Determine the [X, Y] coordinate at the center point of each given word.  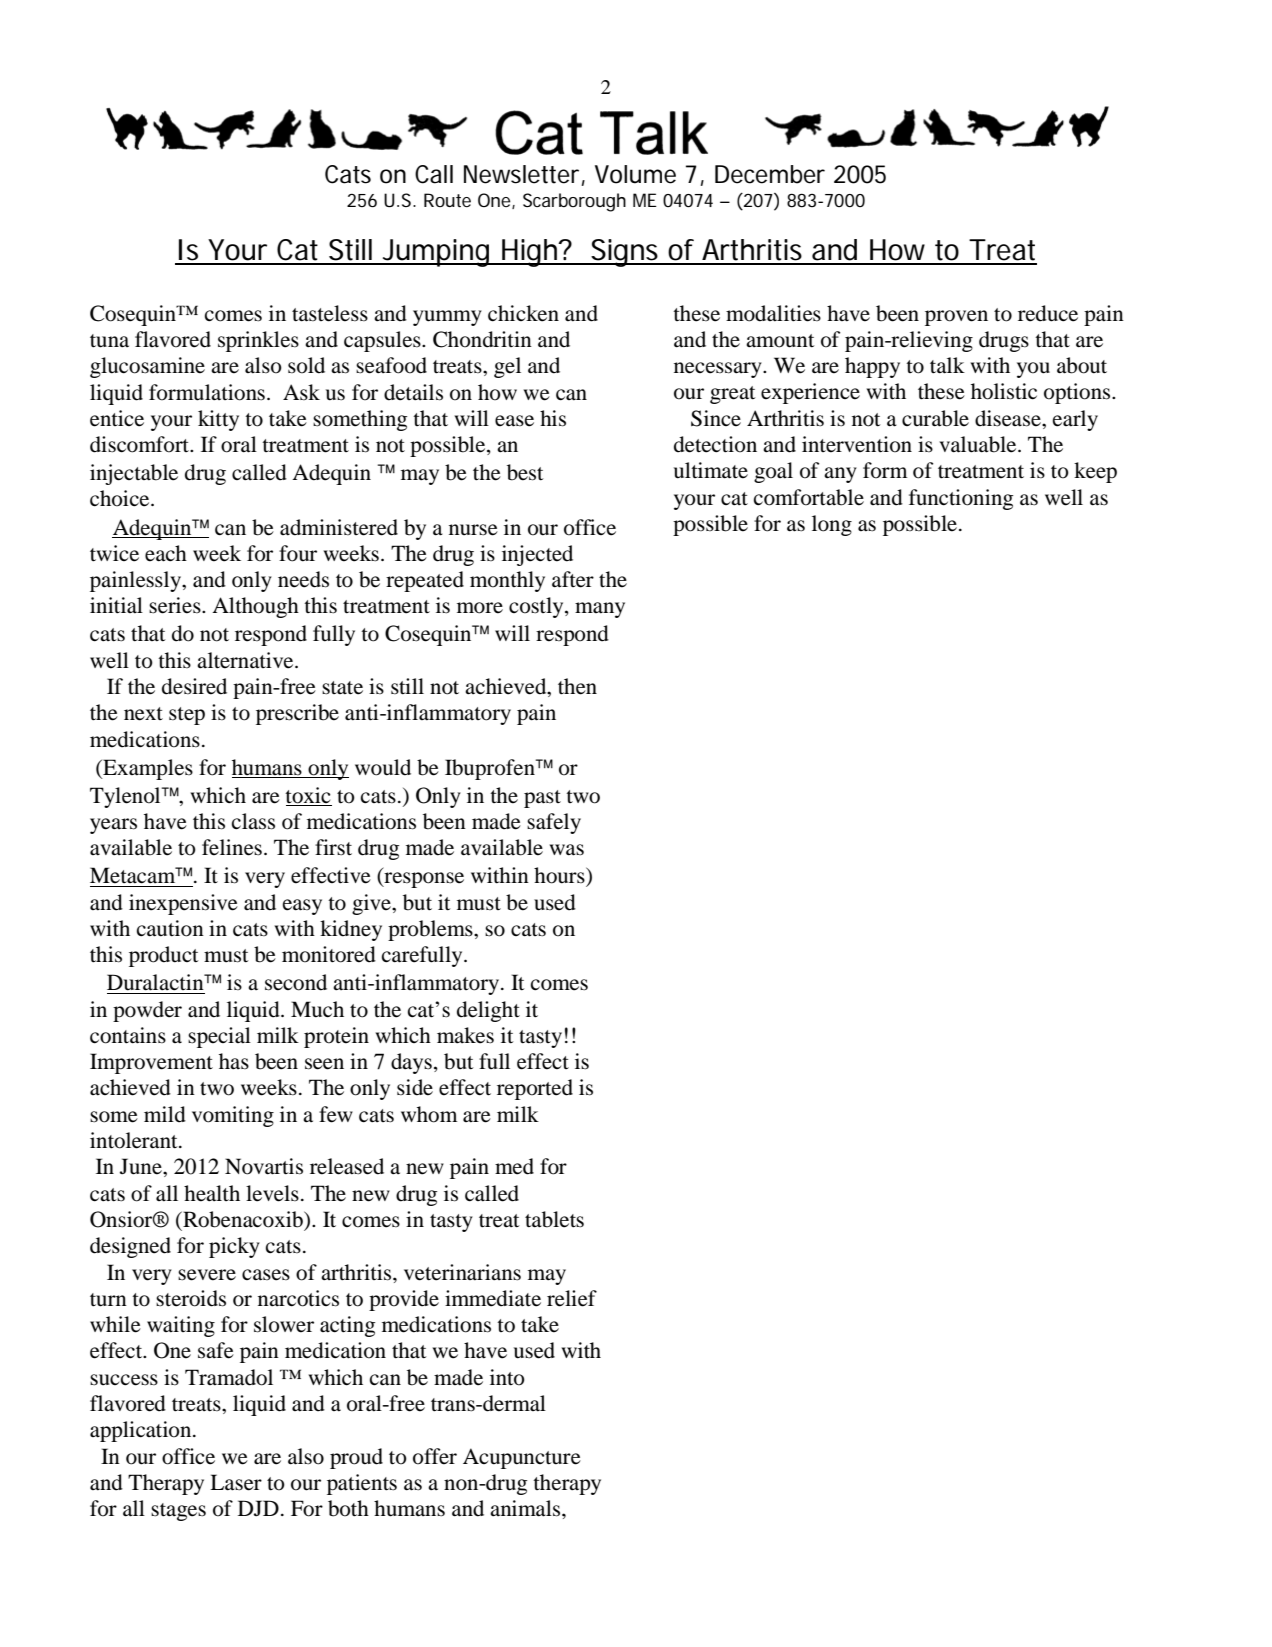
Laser [236, 1482]
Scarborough [574, 202]
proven [956, 318]
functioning [961, 499]
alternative [246, 660]
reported [535, 1089]
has [234, 1061]
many [600, 610]
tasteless [330, 313]
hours [560, 875]
